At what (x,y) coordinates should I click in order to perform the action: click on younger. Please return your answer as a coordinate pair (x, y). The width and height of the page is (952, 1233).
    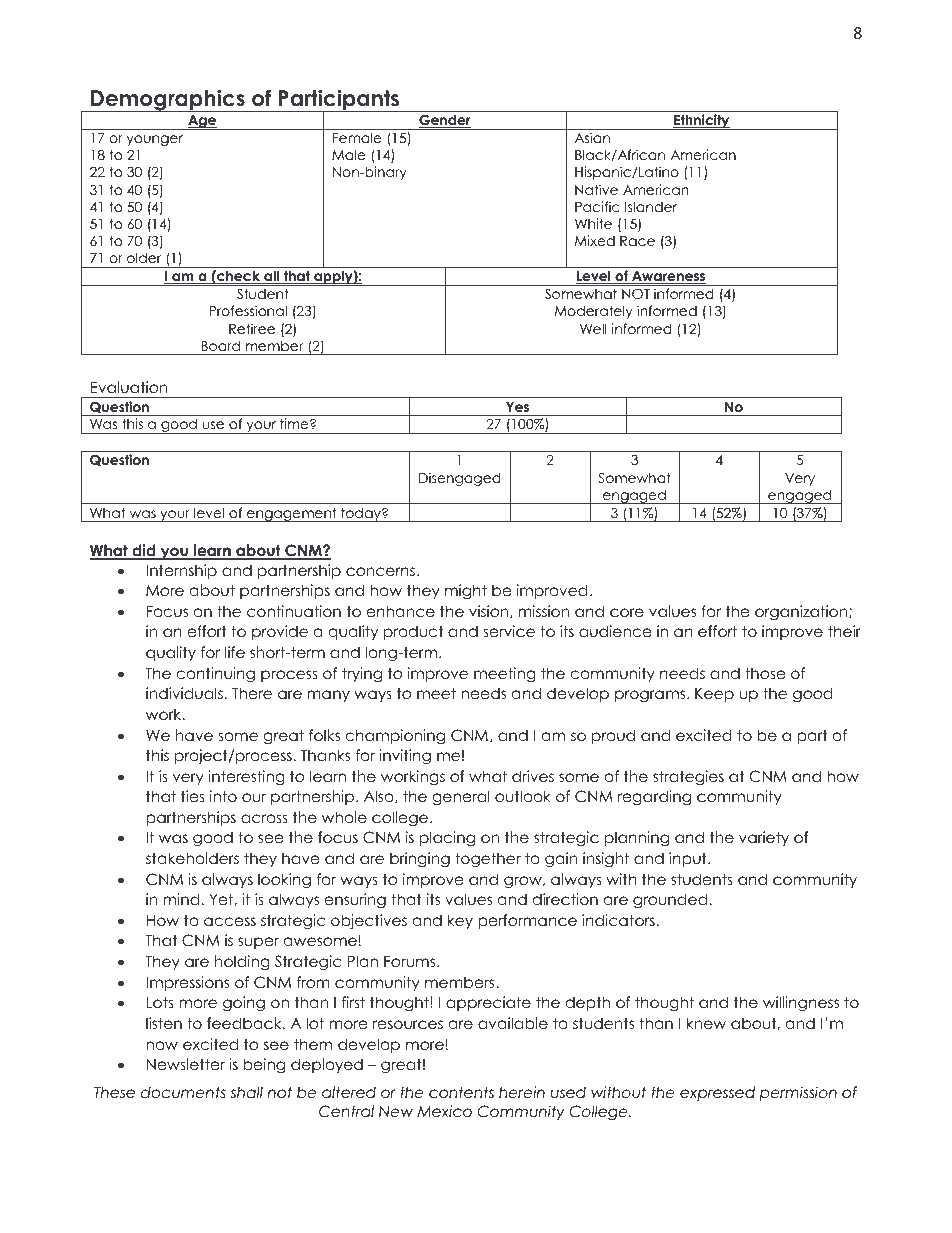
    Looking at the image, I should click on (155, 140).
